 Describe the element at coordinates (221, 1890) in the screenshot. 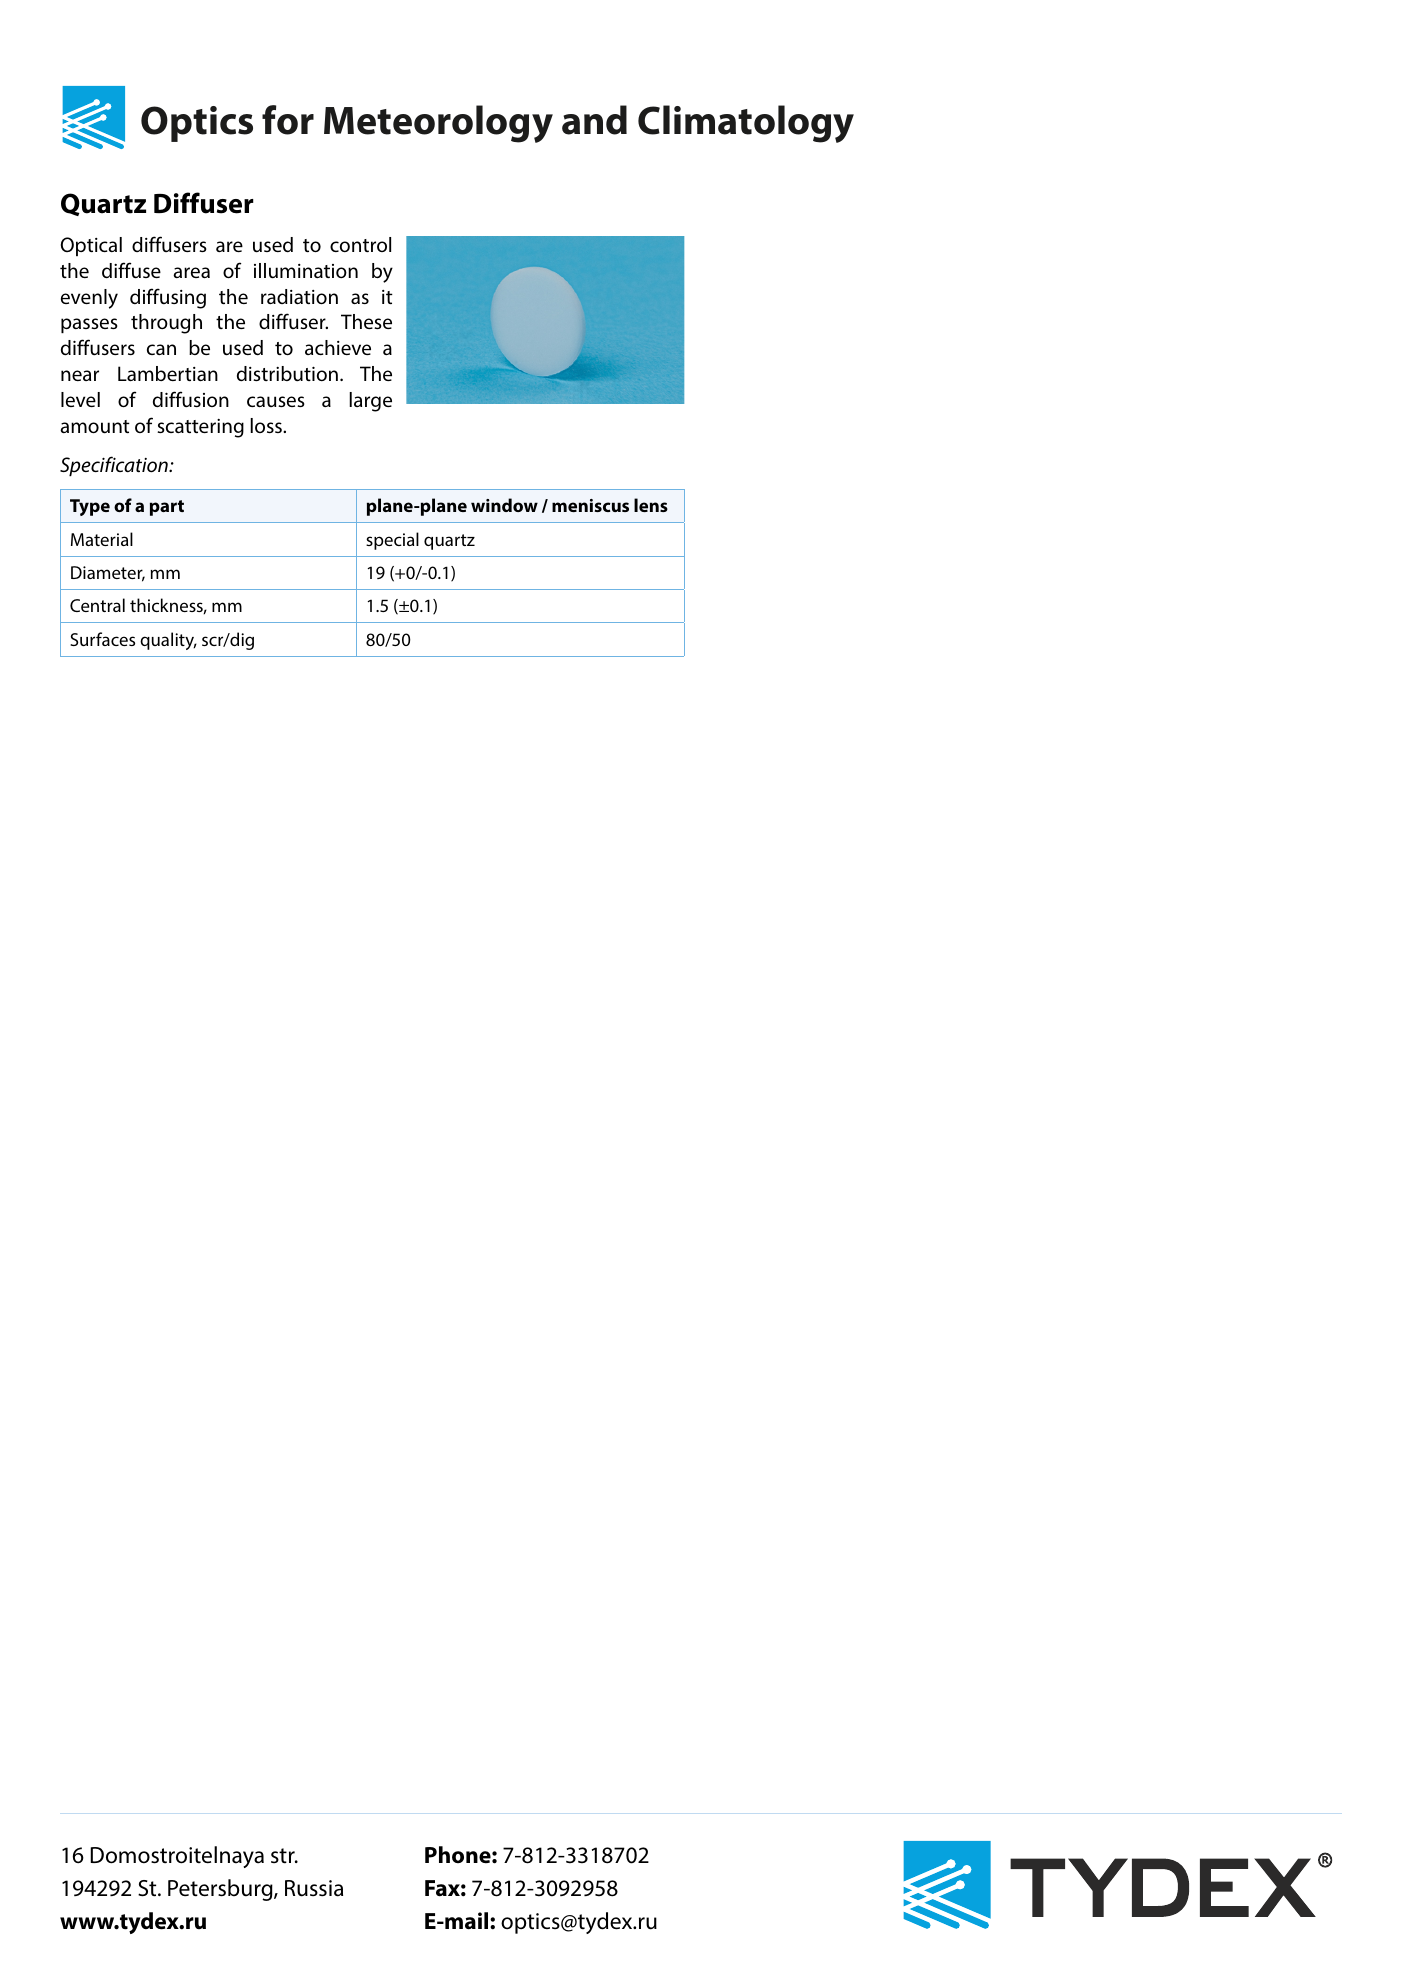

I see `Petersburg` at that location.
